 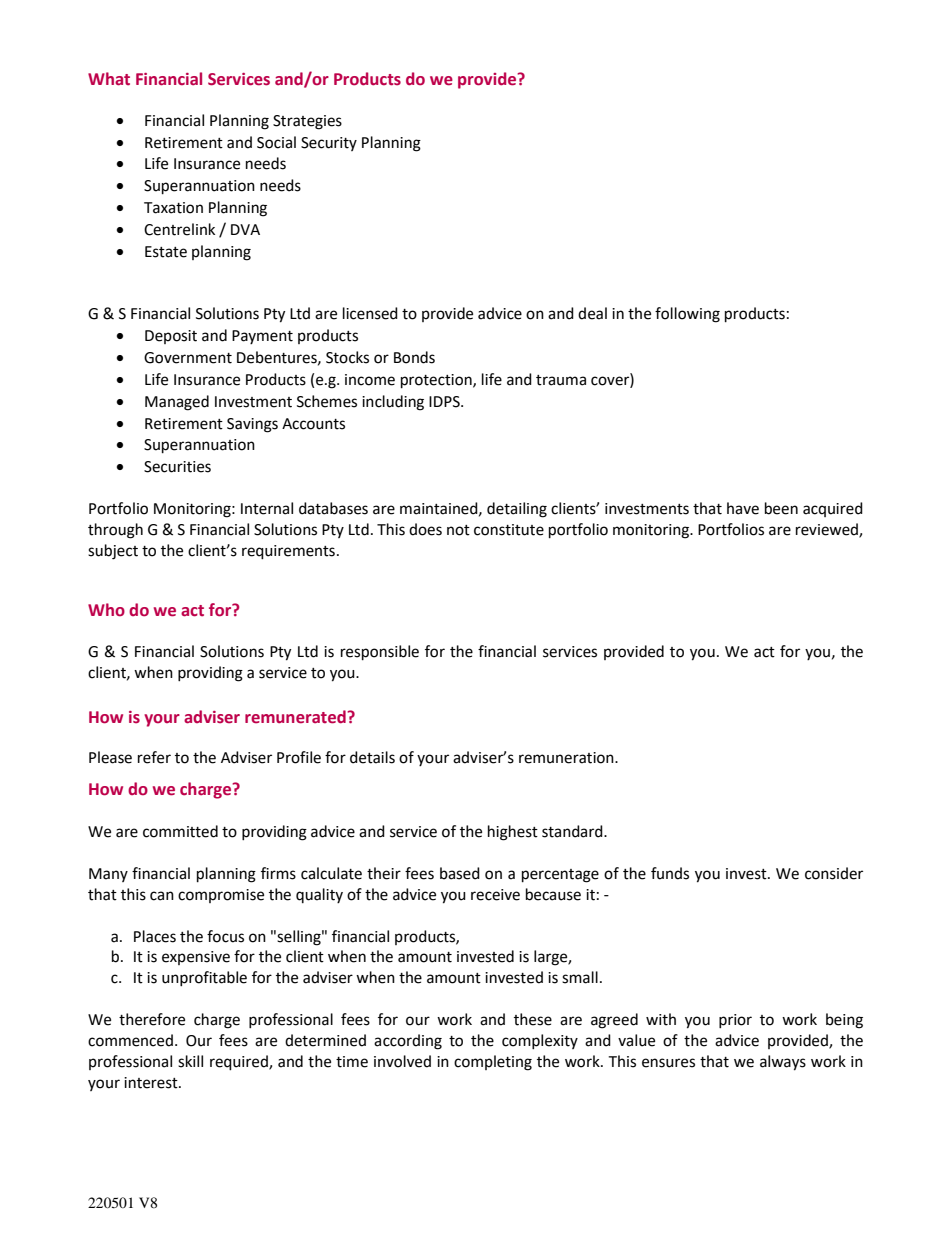 What do you see at coordinates (276, 142) in the screenshot?
I see `Social` at bounding box center [276, 142].
